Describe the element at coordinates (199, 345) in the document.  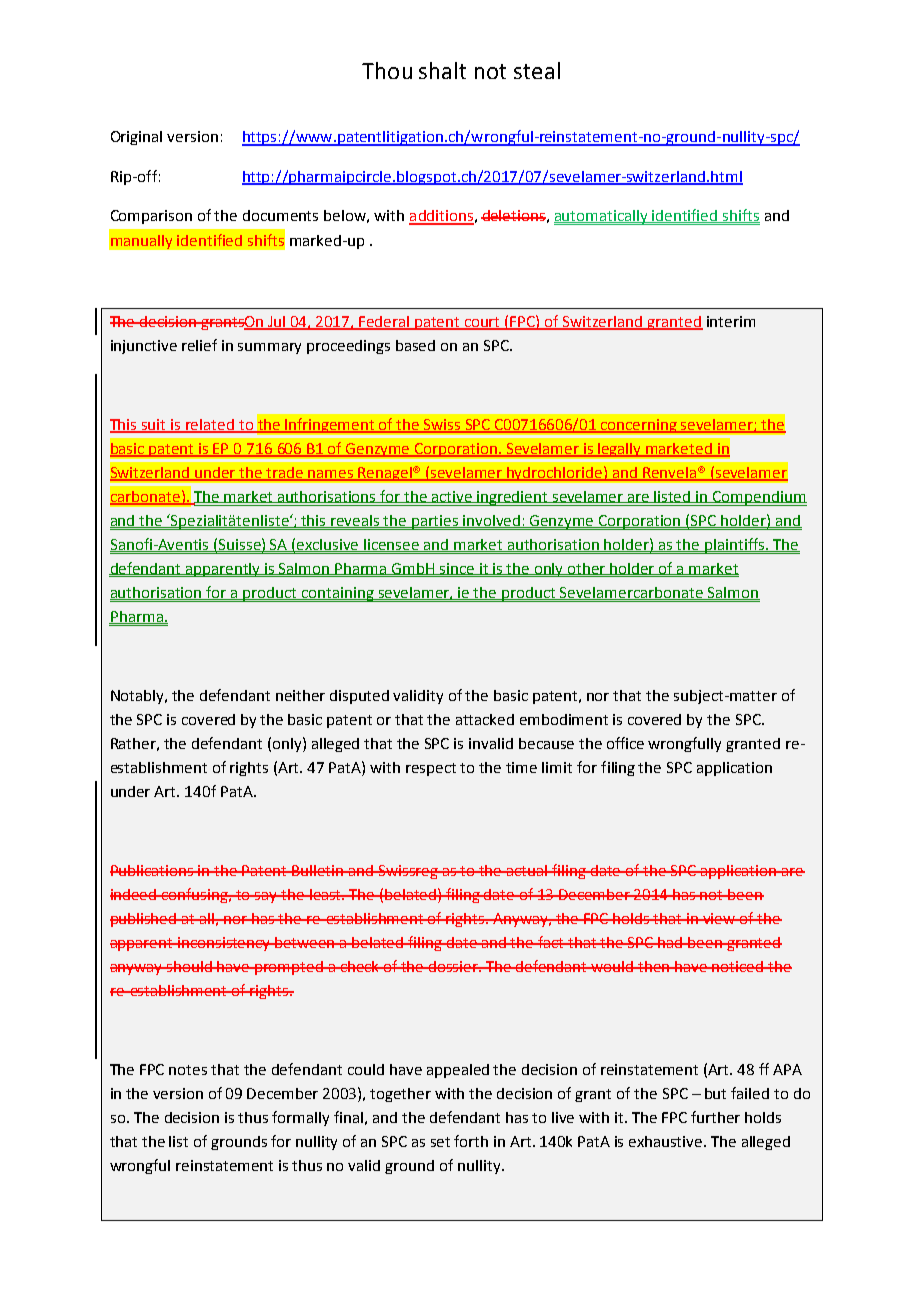
I see `relief` at that location.
